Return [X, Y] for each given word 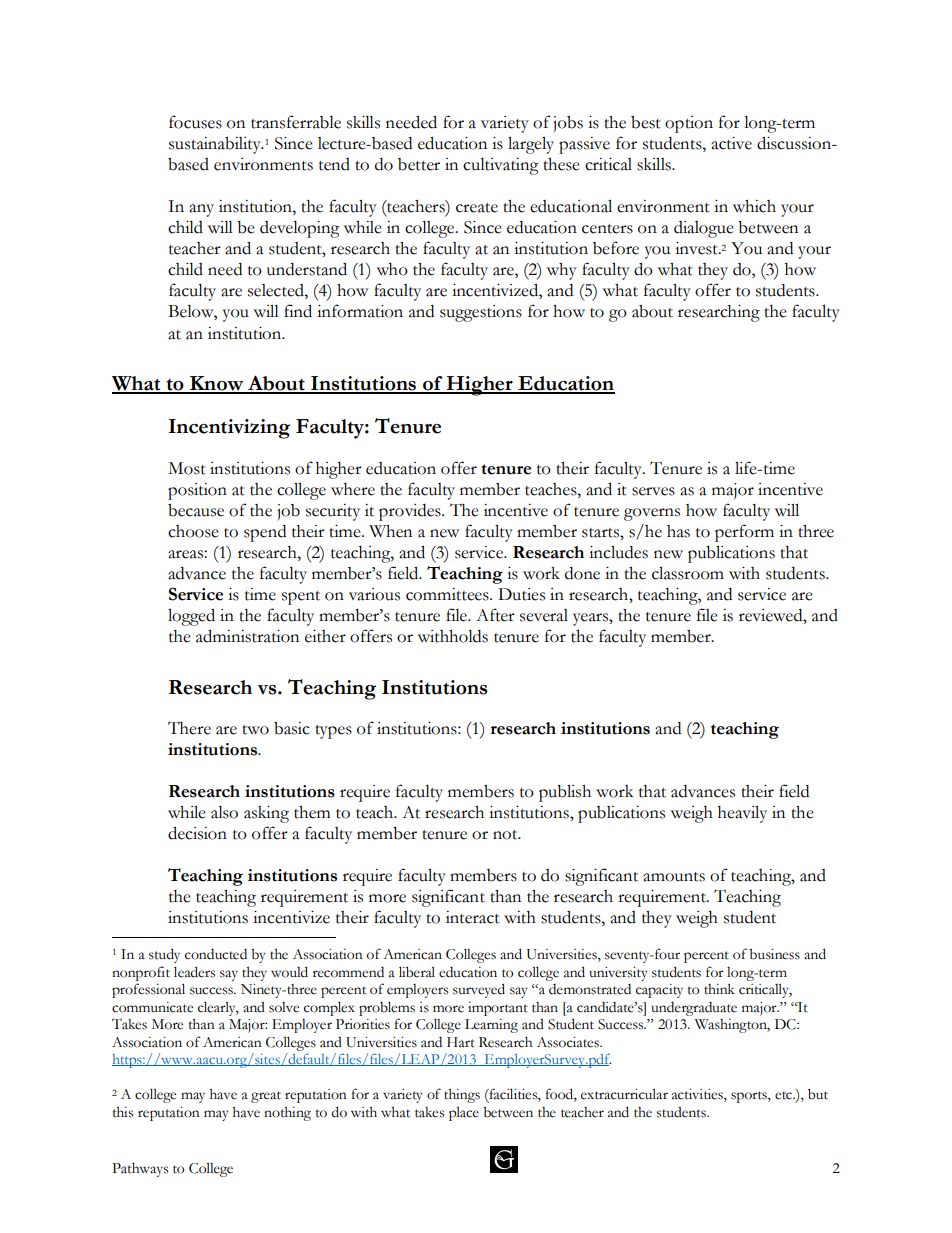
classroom [688, 573]
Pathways [140, 1169]
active [731, 143]
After [495, 615]
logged [191, 617]
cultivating [501, 166]
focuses [195, 122]
